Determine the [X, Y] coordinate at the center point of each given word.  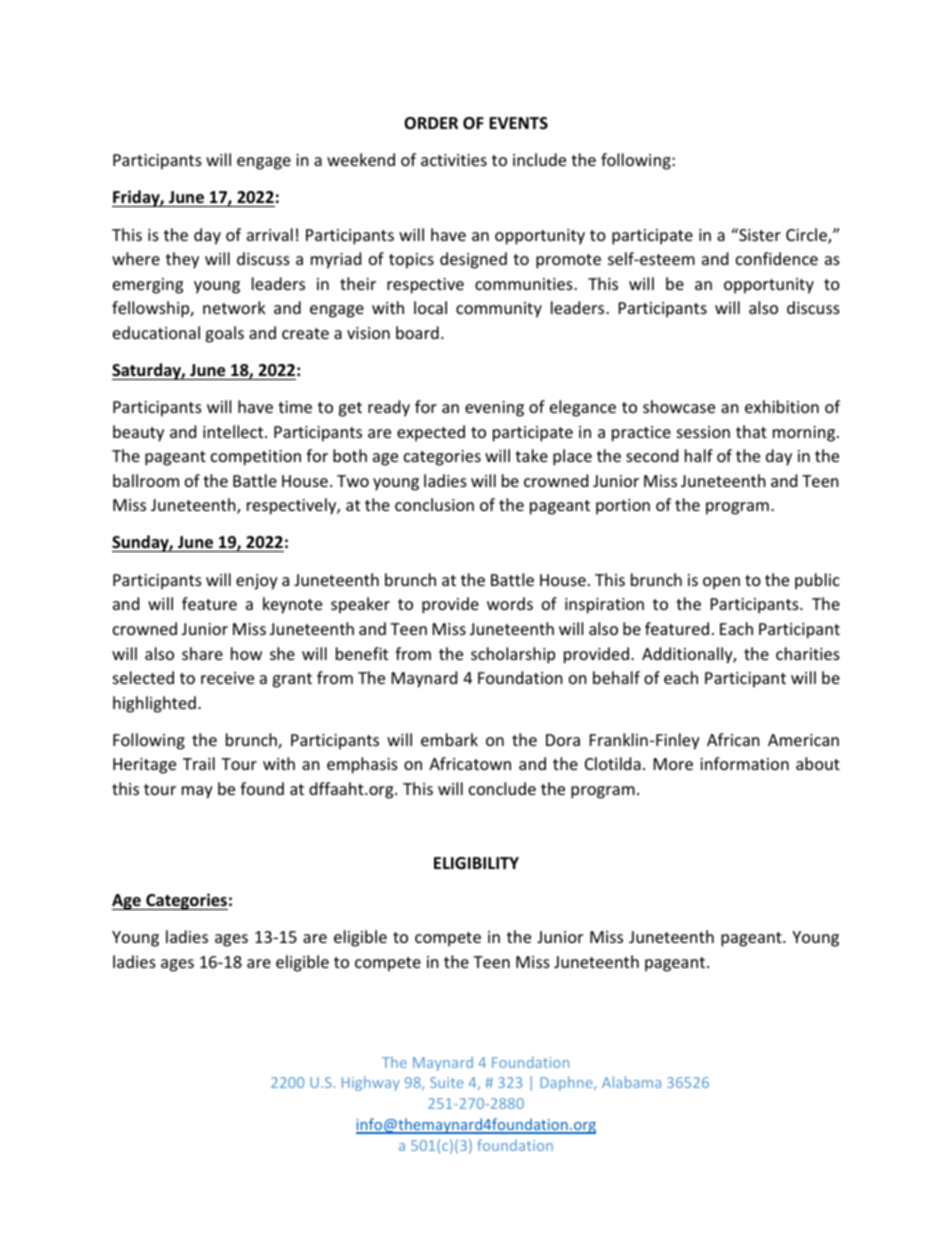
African [733, 739]
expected [431, 433]
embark [449, 739]
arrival [270, 234]
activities [454, 160]
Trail [199, 763]
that [751, 431]
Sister [759, 234]
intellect [234, 431]
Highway [371, 1083]
